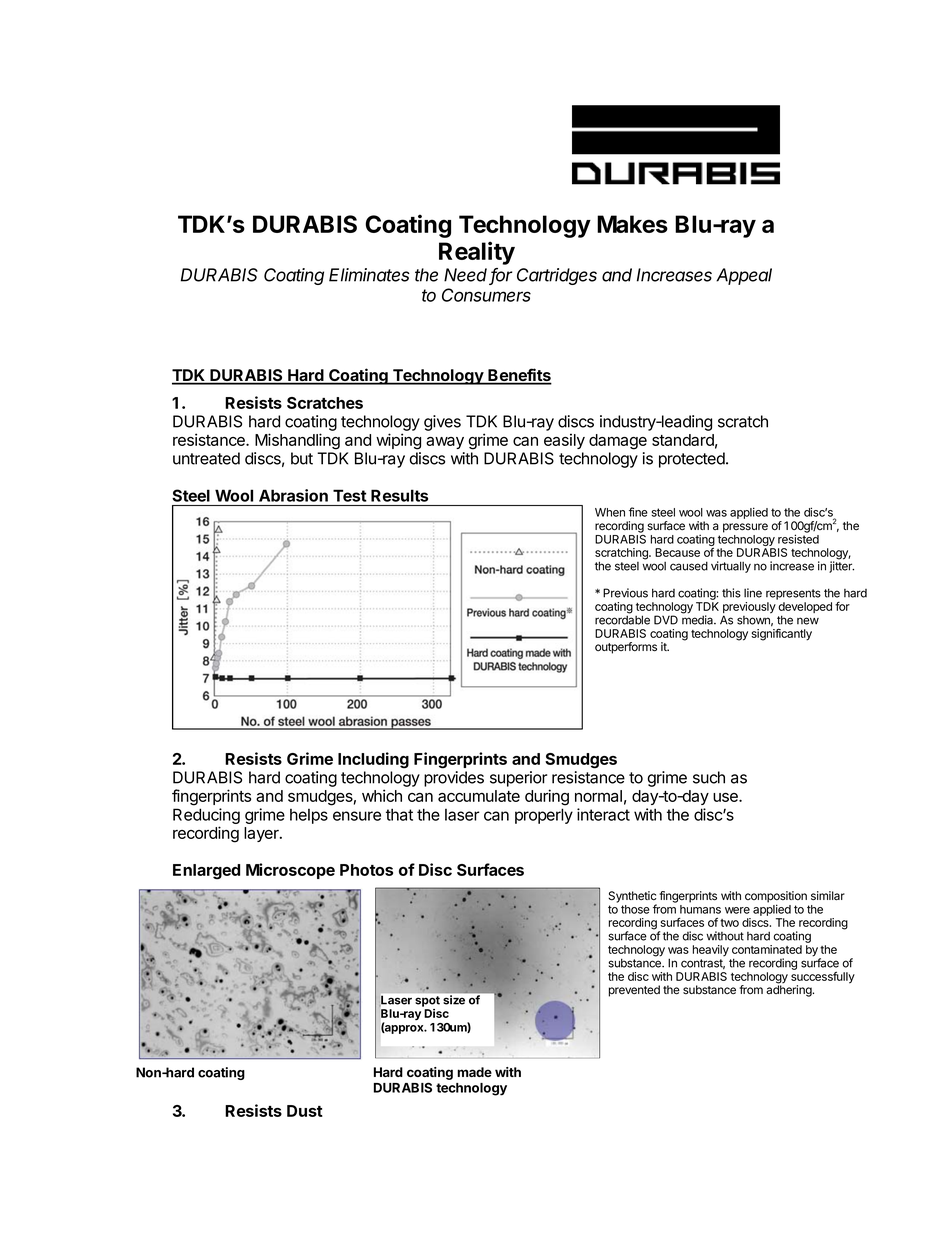 This document has height=1233, width=952. I want to click on Abrasion, so click(293, 495).
